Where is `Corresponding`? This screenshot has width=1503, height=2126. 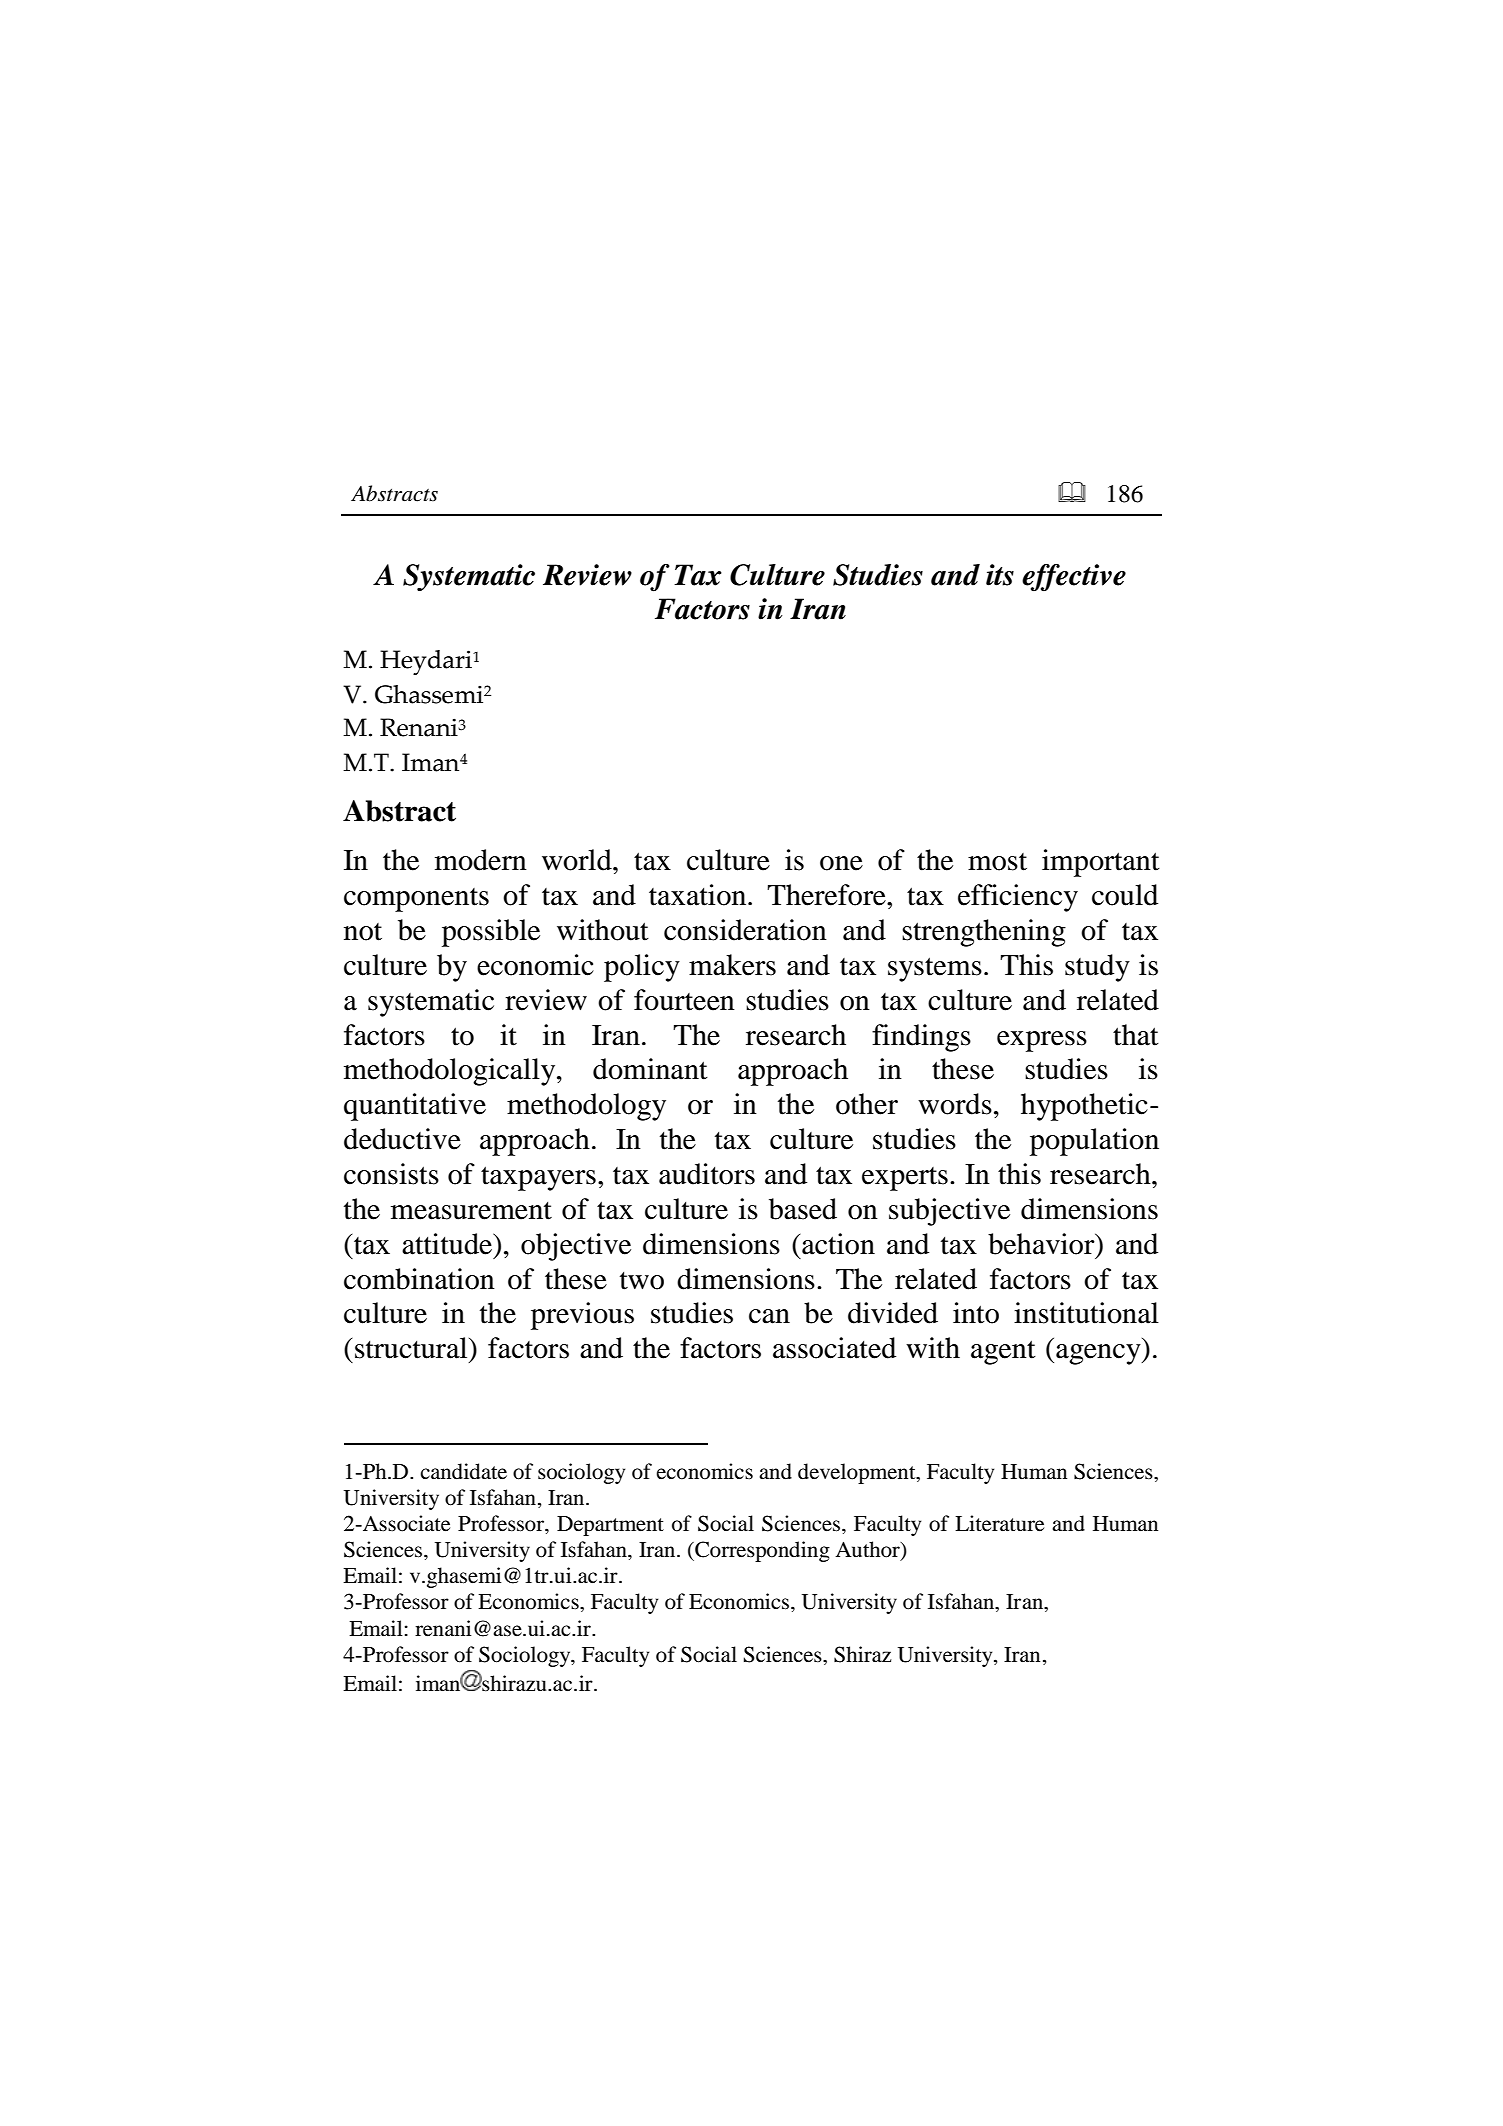 Corresponding is located at coordinates (761, 1551).
